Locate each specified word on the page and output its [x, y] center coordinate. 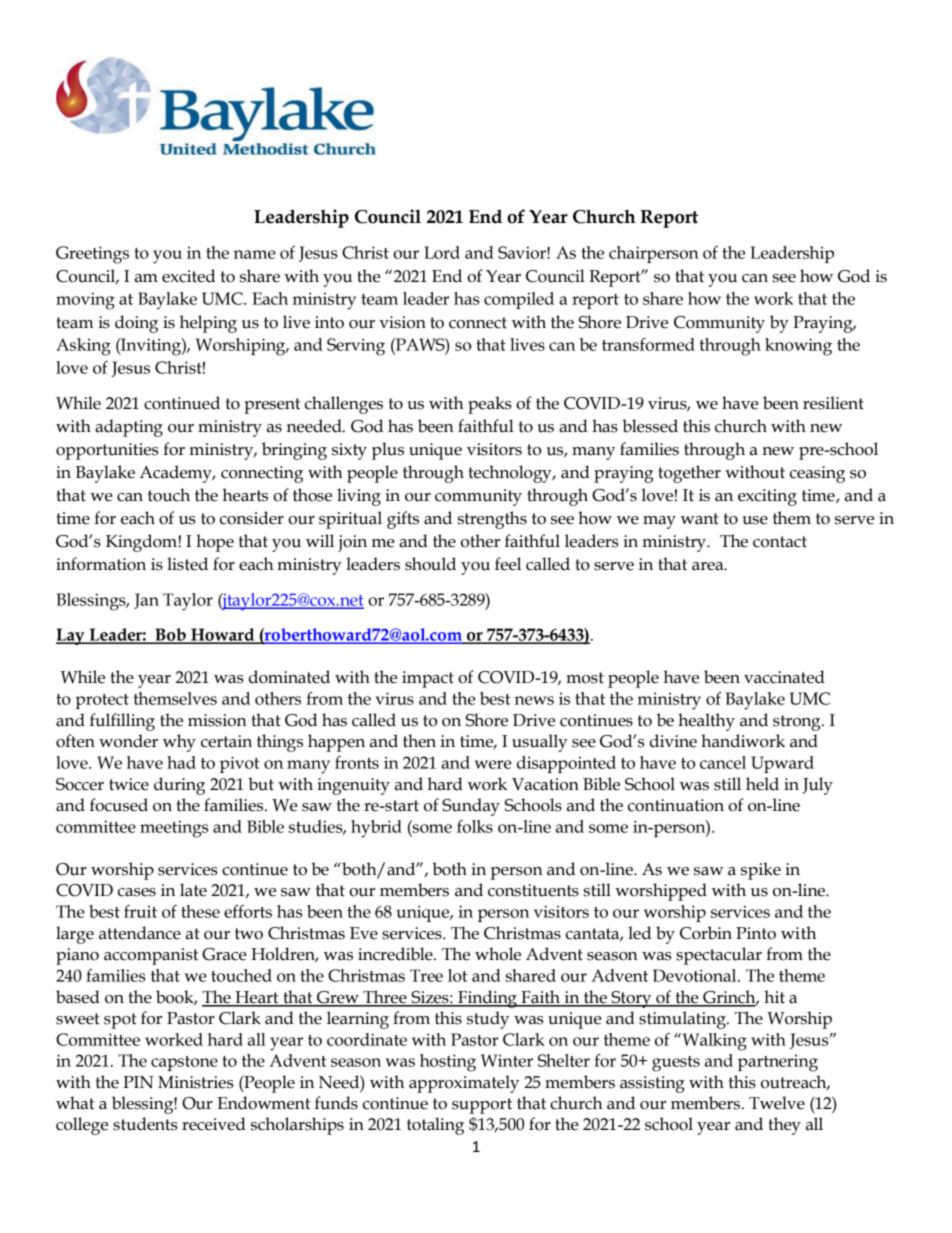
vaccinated [784, 677]
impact [428, 679]
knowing [798, 347]
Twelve [777, 1103]
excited [188, 276]
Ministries [196, 1082]
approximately [464, 1084]
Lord [442, 252]
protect [102, 701]
